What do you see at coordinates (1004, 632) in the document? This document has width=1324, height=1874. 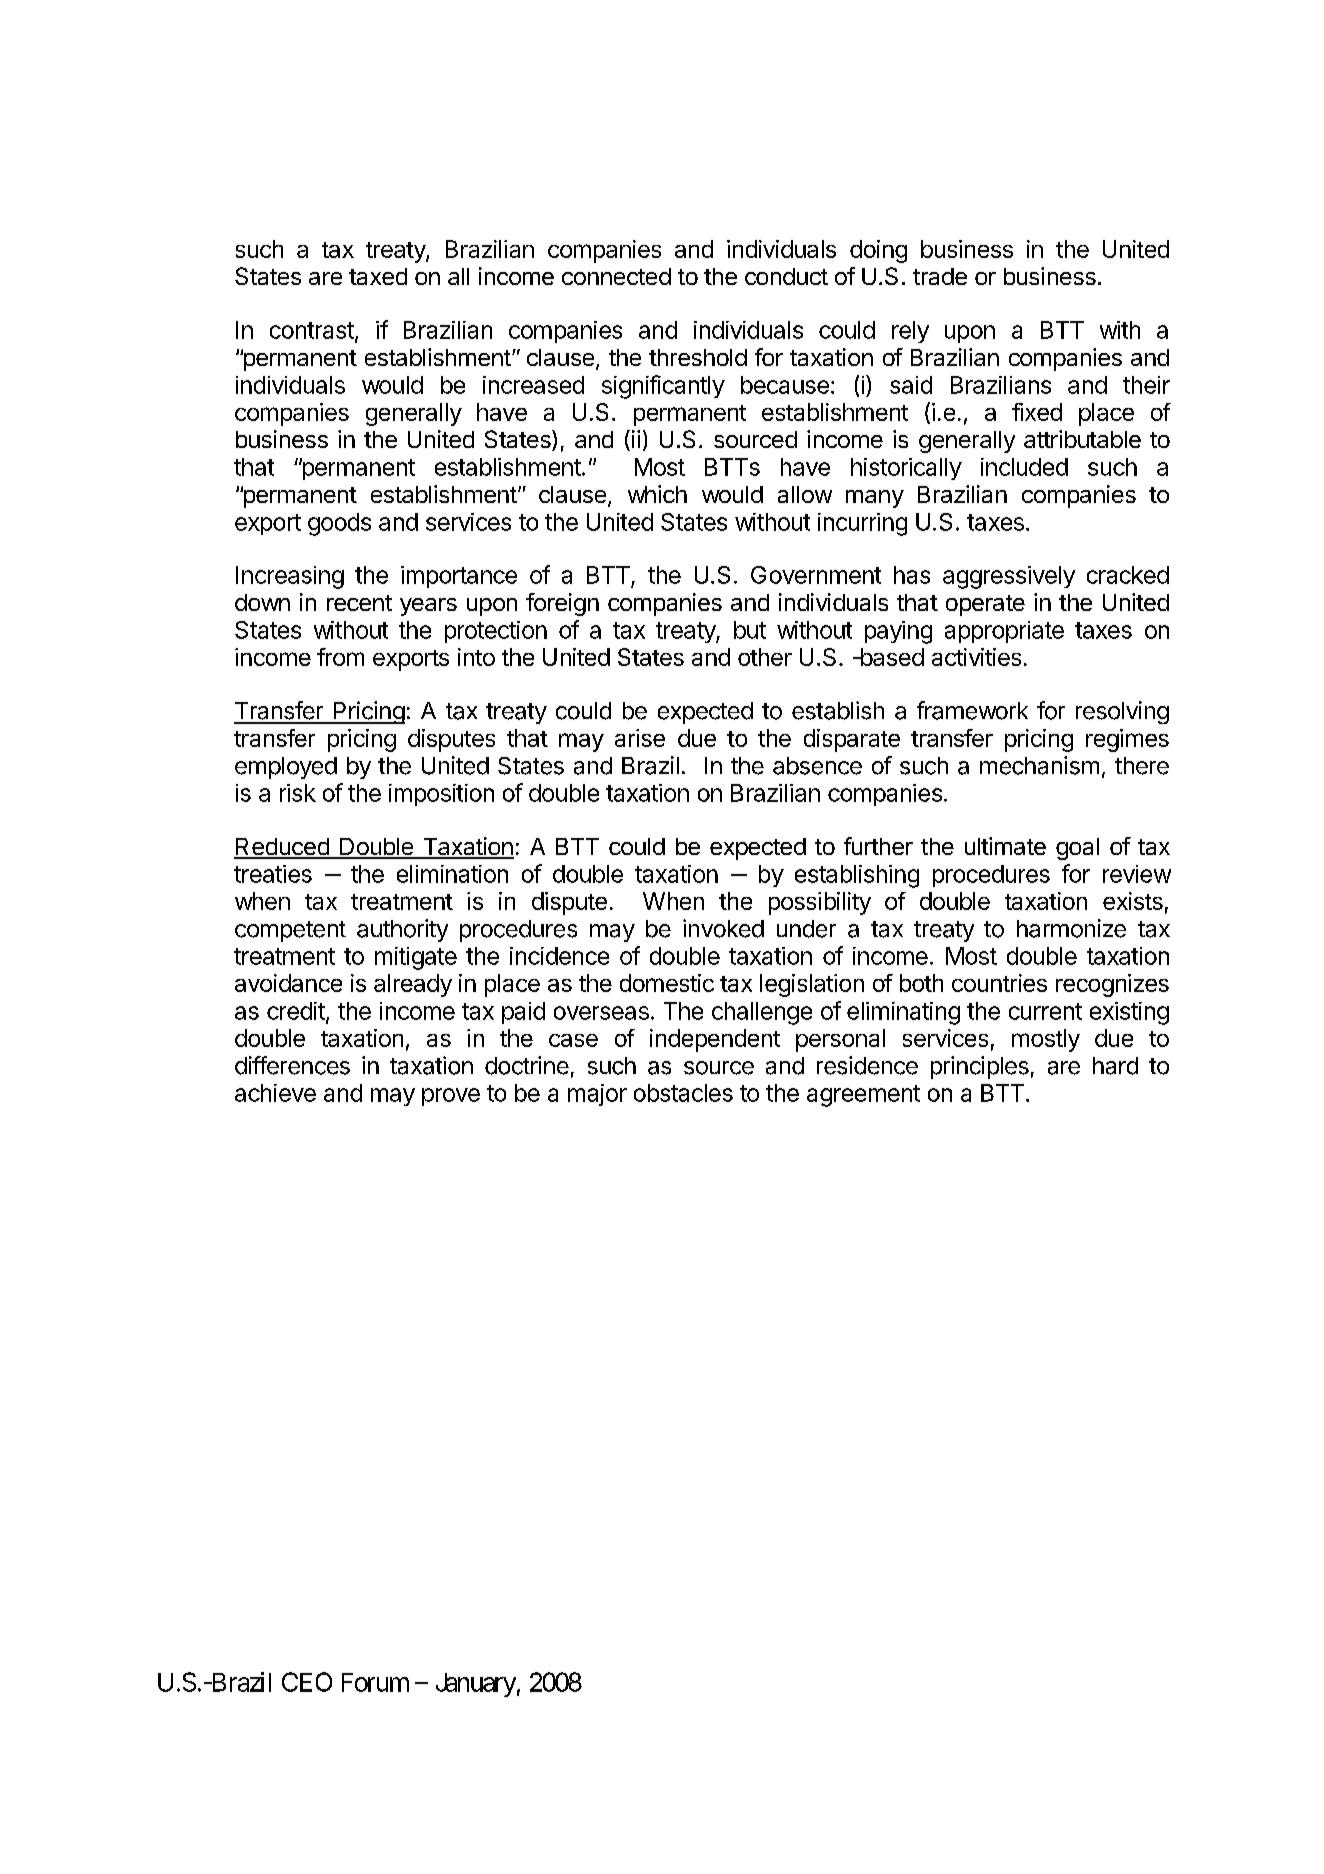 I see `appropriate` at bounding box center [1004, 632].
